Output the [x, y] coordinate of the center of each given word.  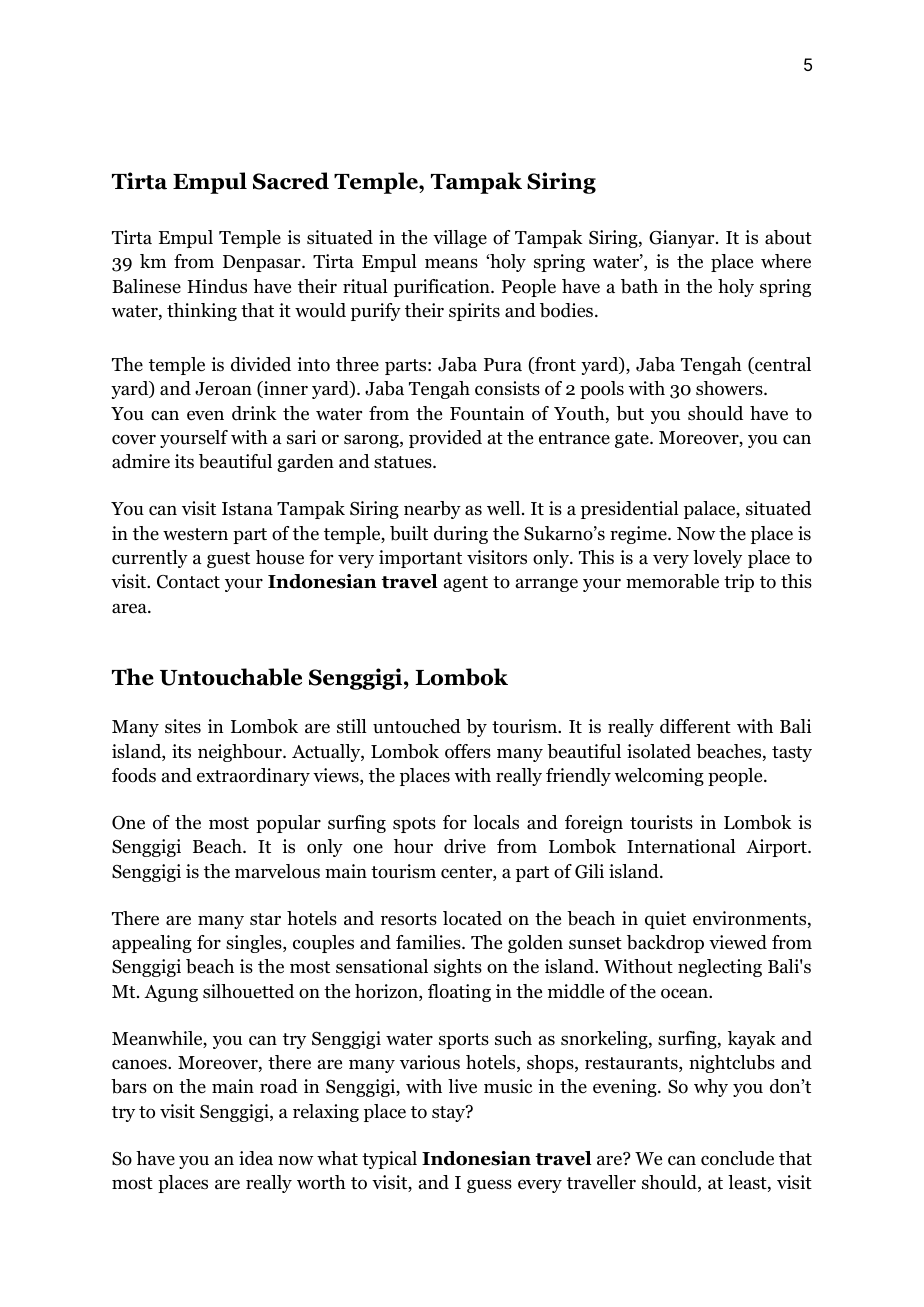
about [788, 237]
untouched [417, 726]
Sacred [291, 181]
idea [256, 1158]
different [695, 726]
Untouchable [231, 677]
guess [489, 1186]
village [460, 239]
